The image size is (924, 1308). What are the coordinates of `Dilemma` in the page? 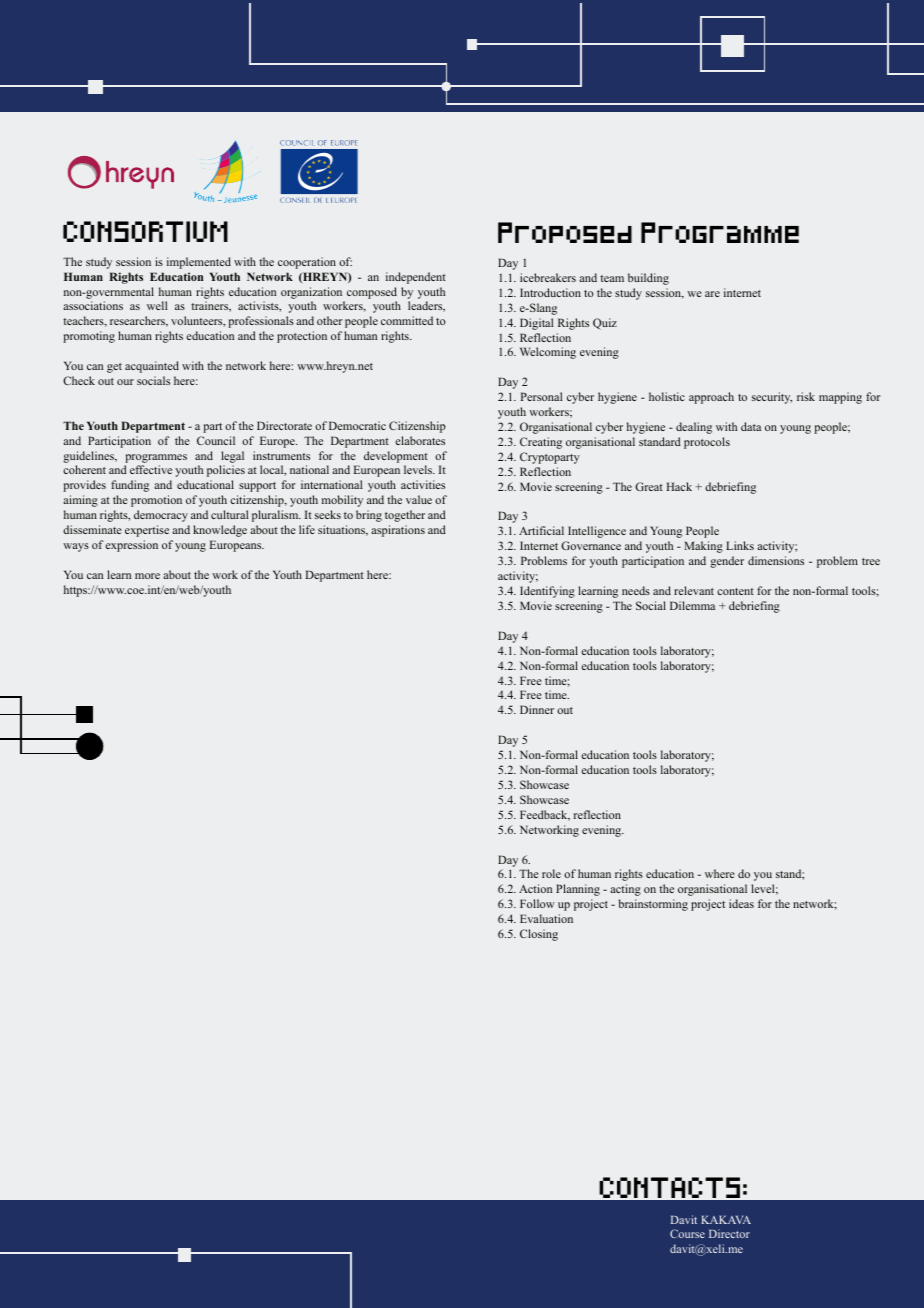 It's located at (692, 605).
